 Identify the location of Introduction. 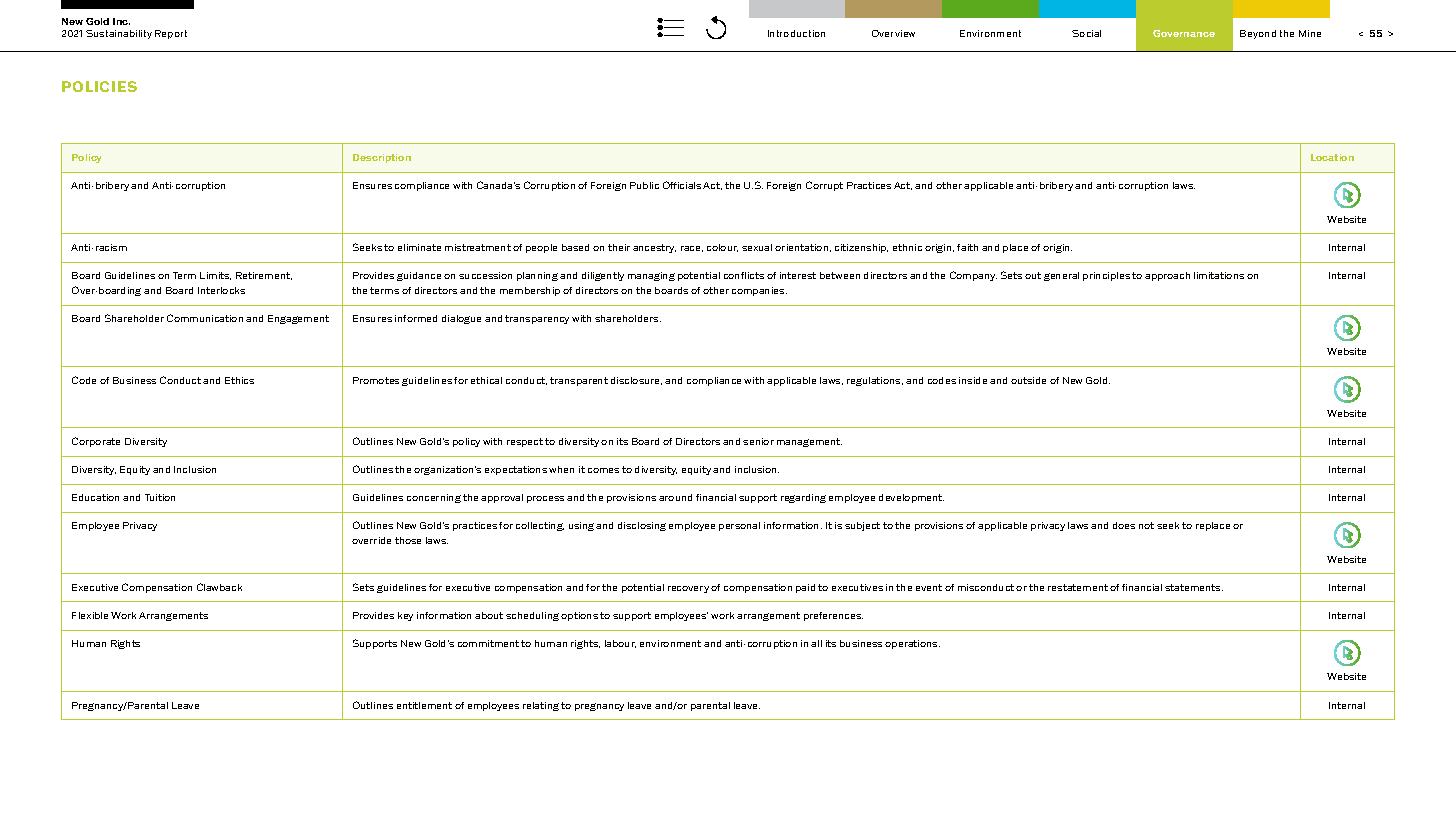
(796, 33).
